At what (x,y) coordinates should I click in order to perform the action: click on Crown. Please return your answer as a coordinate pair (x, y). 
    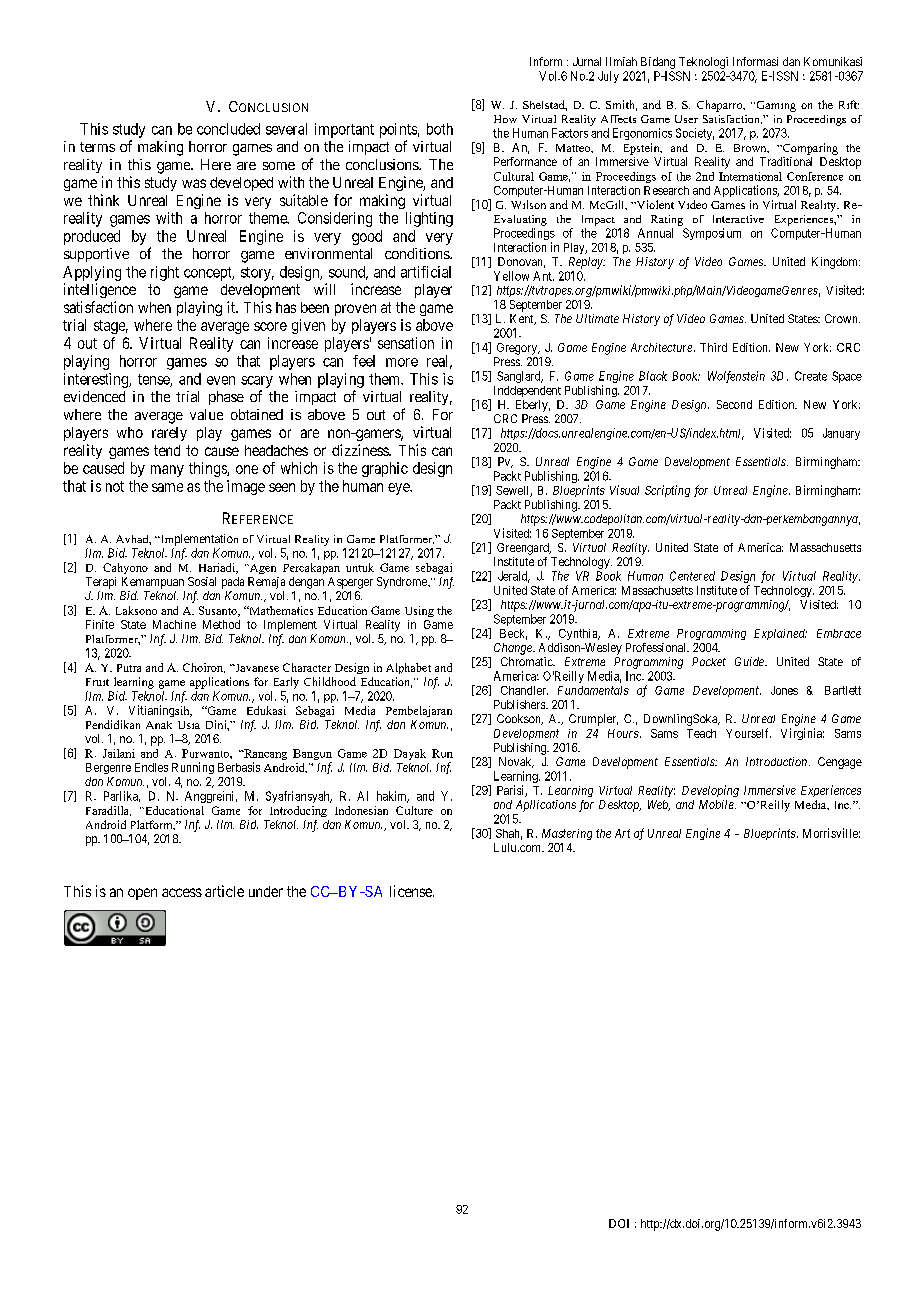
    Looking at the image, I should click on (842, 318).
